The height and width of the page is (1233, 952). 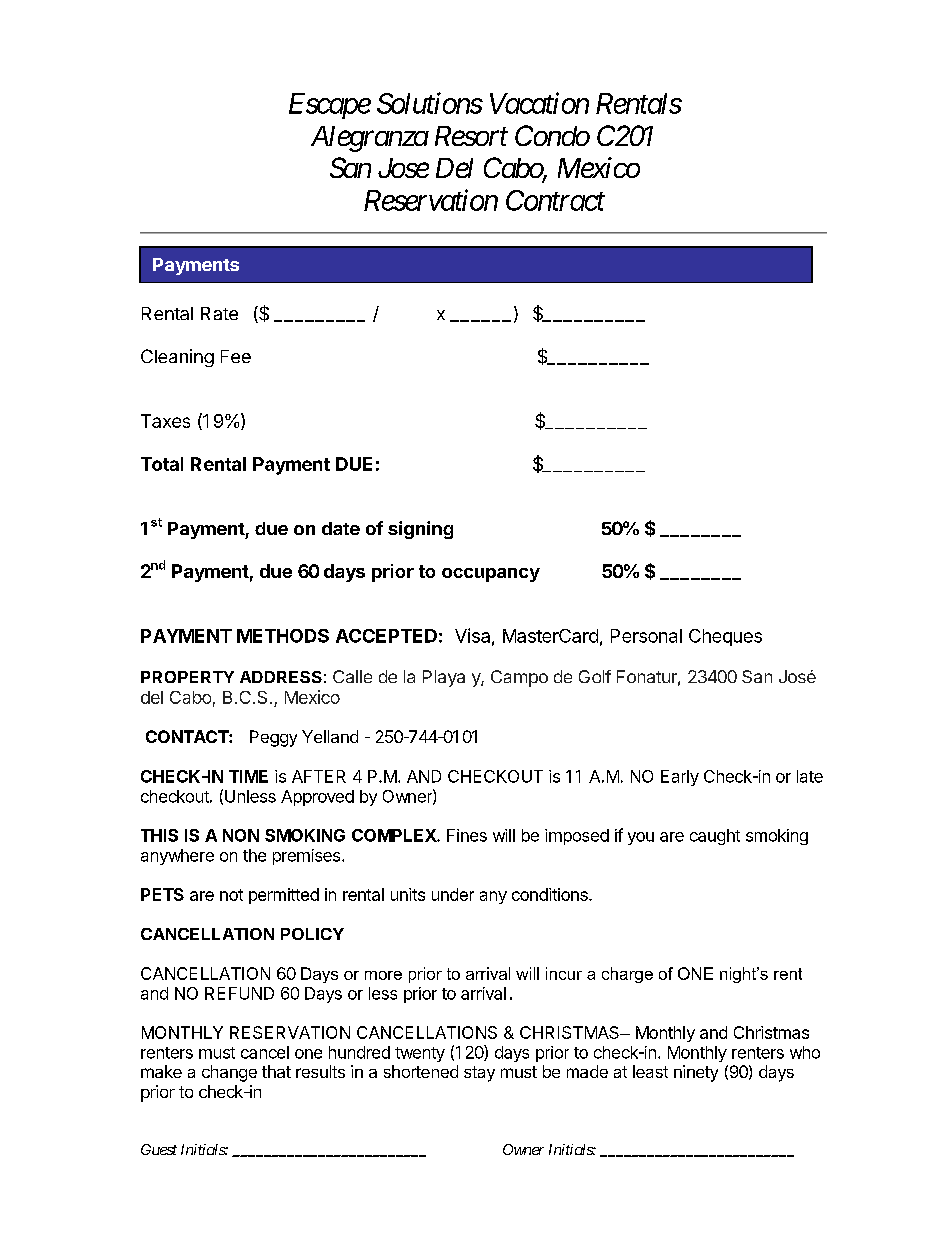 What do you see at coordinates (725, 637) in the page?
I see `Cheques` at bounding box center [725, 637].
